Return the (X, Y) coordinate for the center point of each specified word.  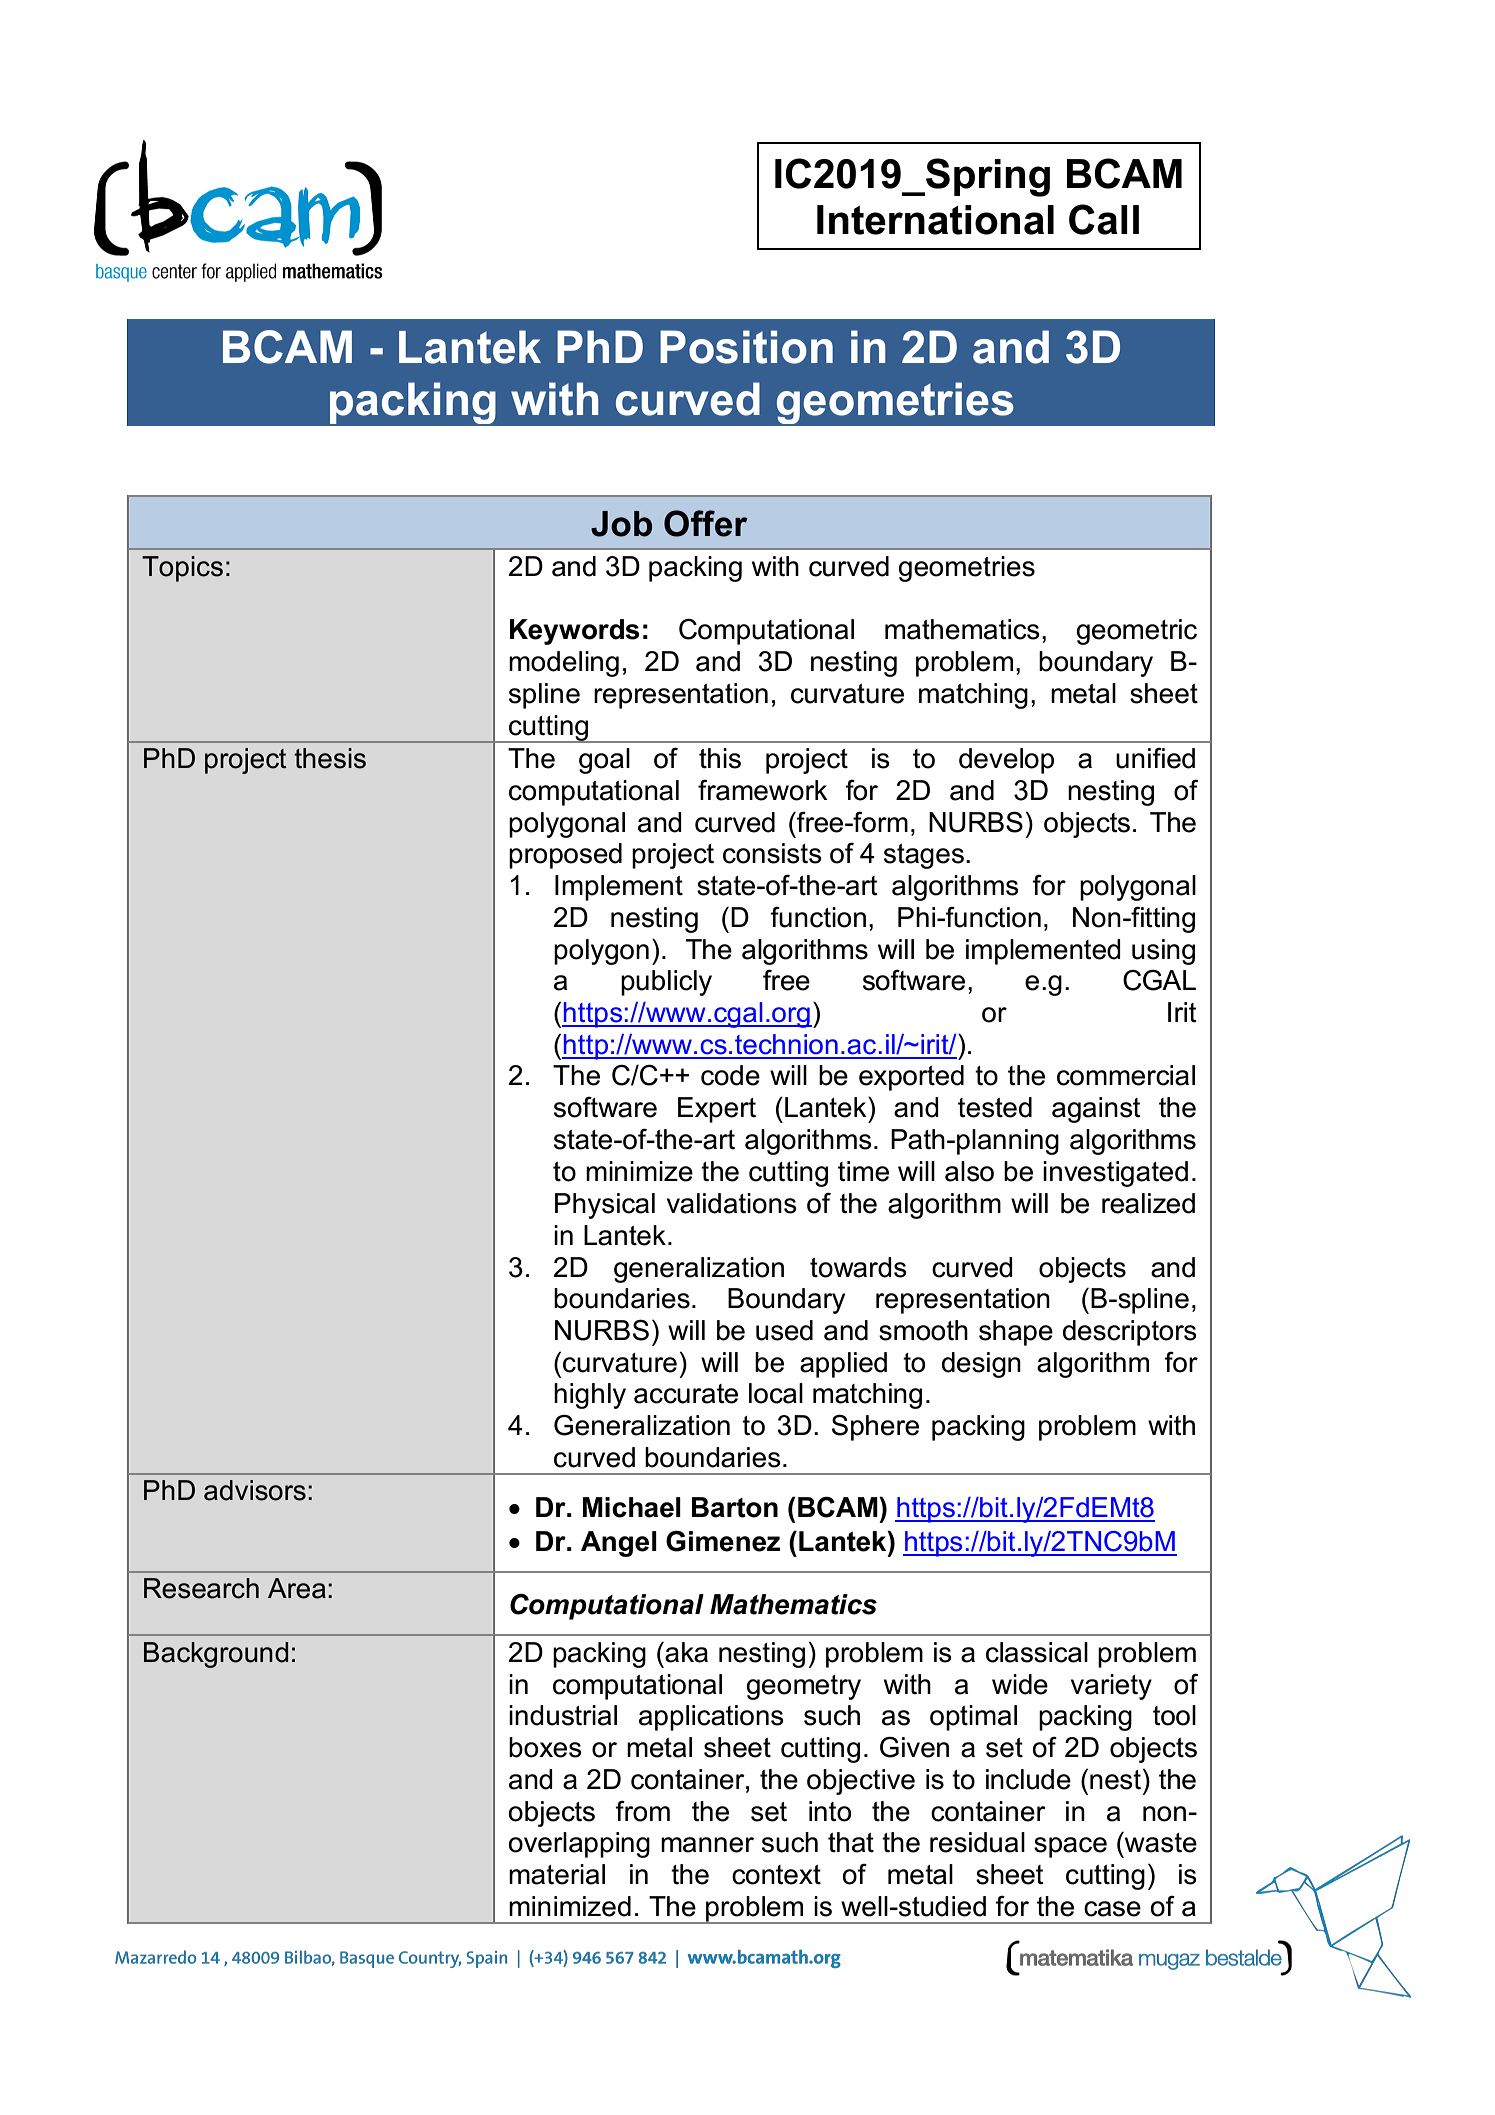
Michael (632, 1507)
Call (1104, 219)
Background (216, 1655)
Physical (605, 1206)
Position (746, 347)
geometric (1136, 632)
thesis (330, 758)
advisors (255, 1490)
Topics (182, 569)
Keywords (574, 632)
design (981, 1365)
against (1096, 1110)
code (730, 1075)
